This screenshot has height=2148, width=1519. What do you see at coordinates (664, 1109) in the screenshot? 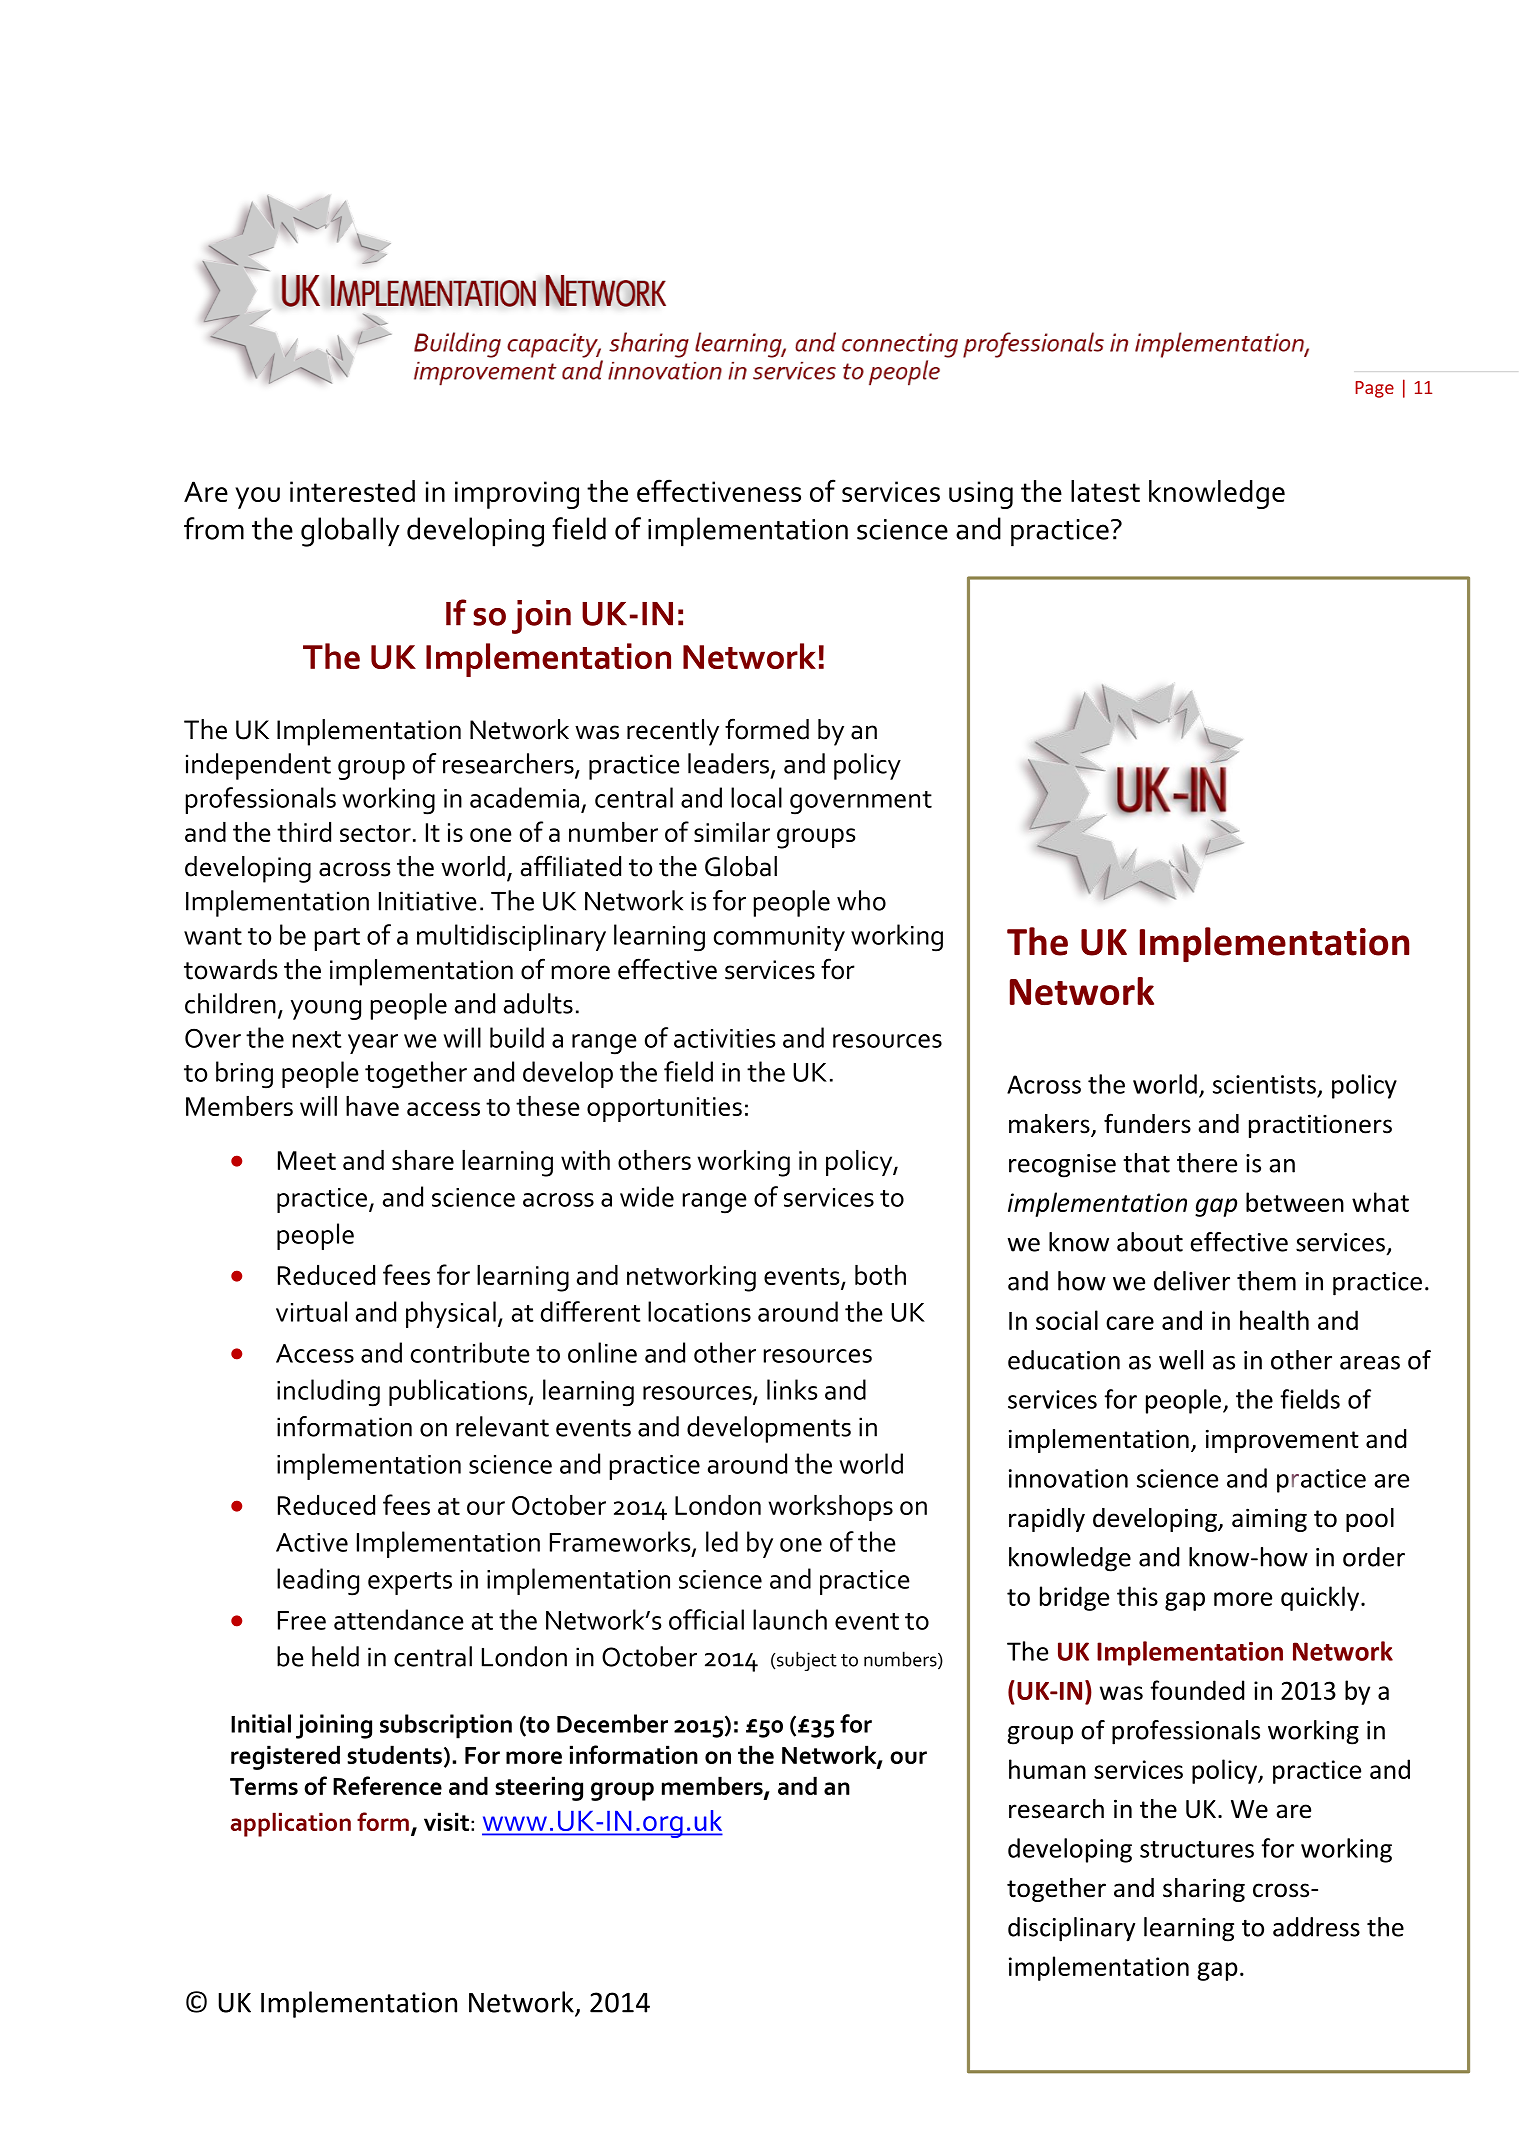
I see `opportunities` at bounding box center [664, 1109].
